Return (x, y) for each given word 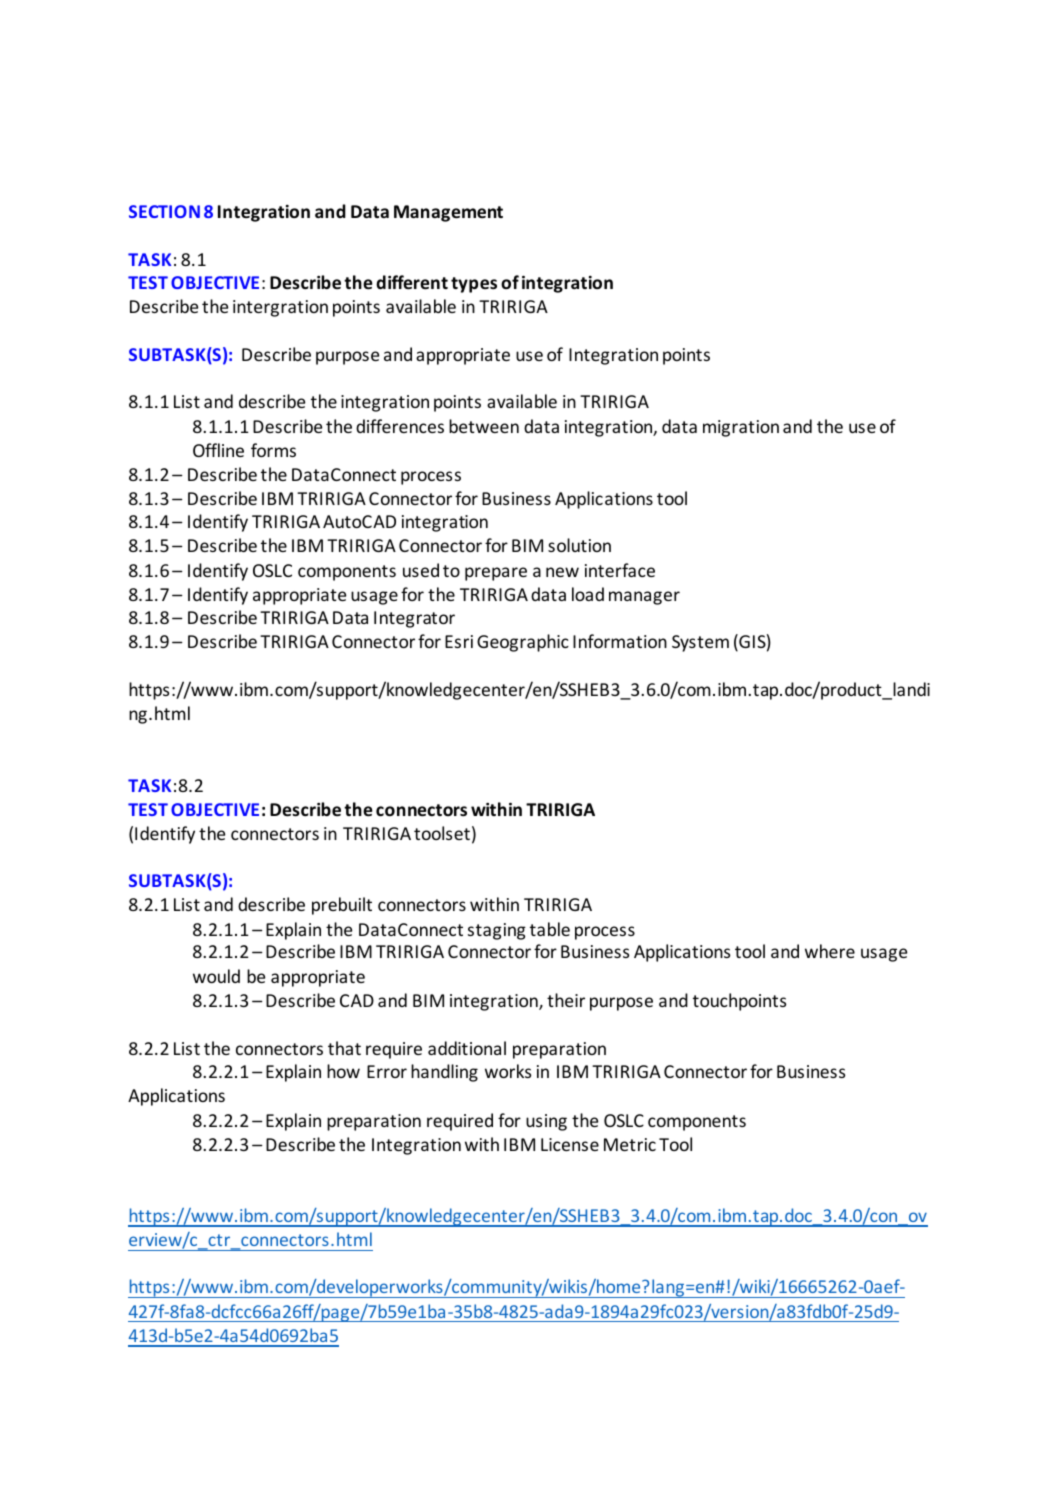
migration (741, 428)
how (343, 1071)
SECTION (164, 211)
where (830, 951)
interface (620, 570)
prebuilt (342, 906)
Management (448, 213)
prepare (496, 574)
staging (497, 931)
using (546, 1122)
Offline (218, 450)
